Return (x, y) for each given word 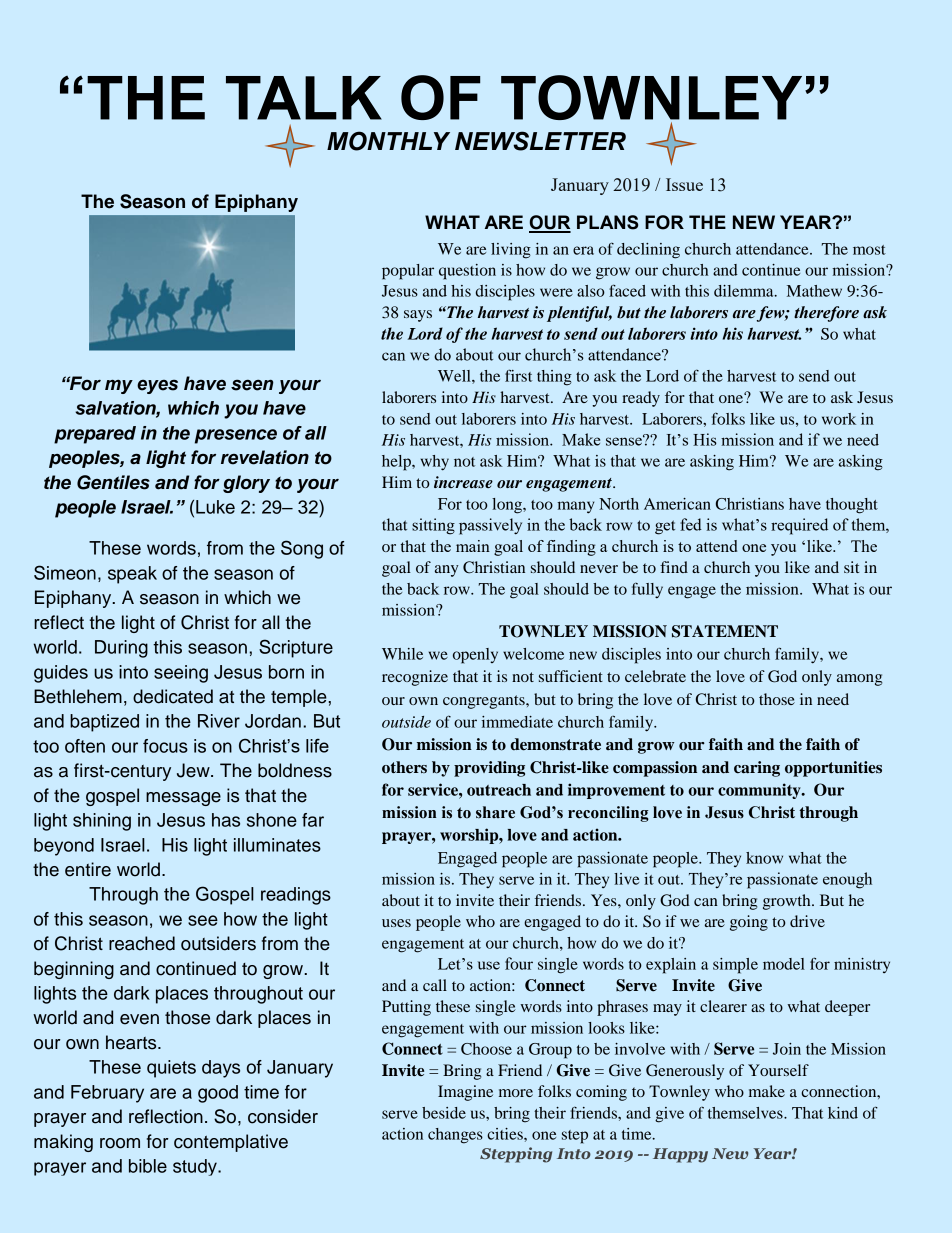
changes (455, 1136)
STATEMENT (725, 631)
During (121, 649)
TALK (304, 98)
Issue (684, 184)
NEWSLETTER (540, 141)
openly (475, 656)
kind (843, 1113)
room (120, 1143)
